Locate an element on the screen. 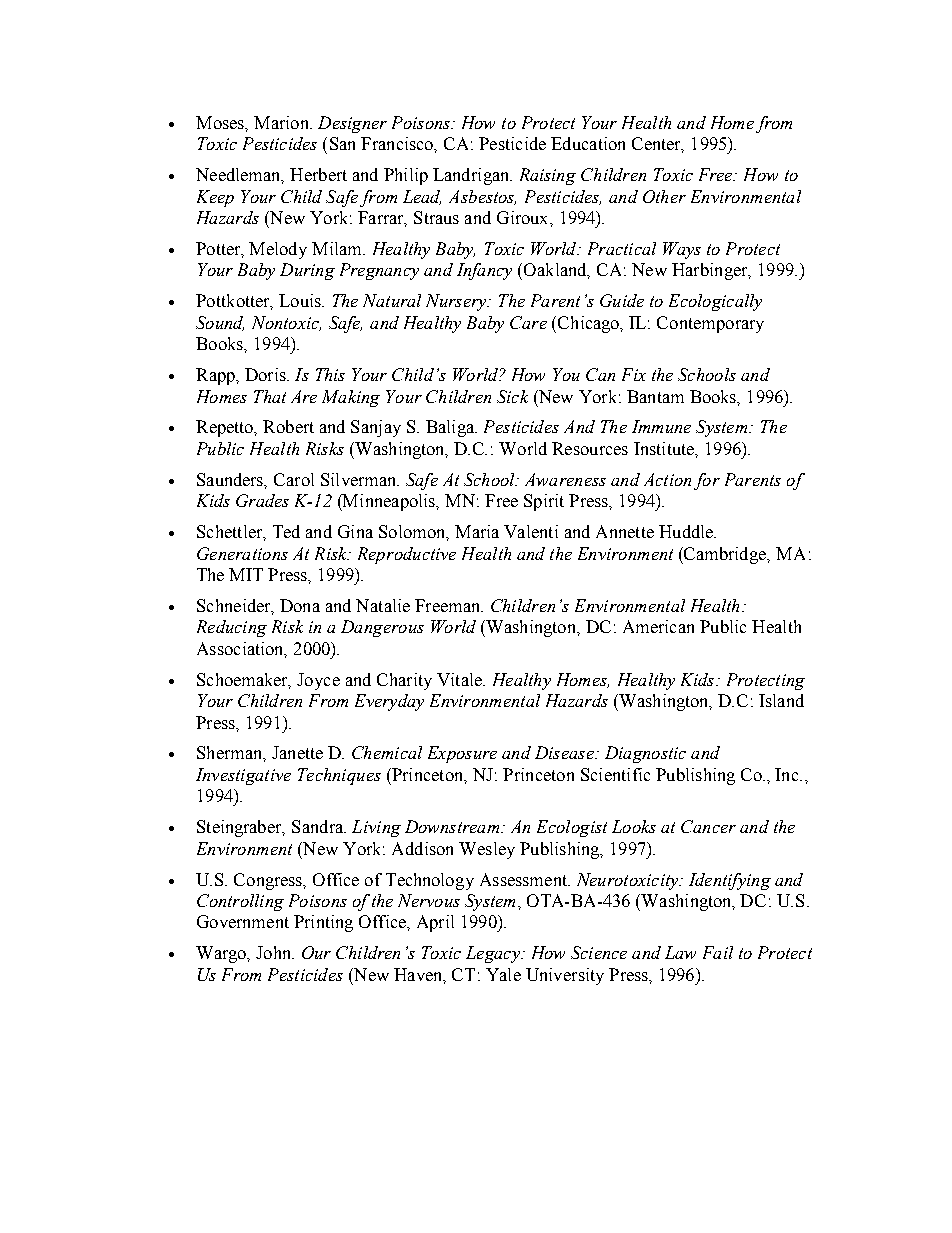 The height and width of the screenshot is (1233, 952). Raising is located at coordinates (548, 176).
